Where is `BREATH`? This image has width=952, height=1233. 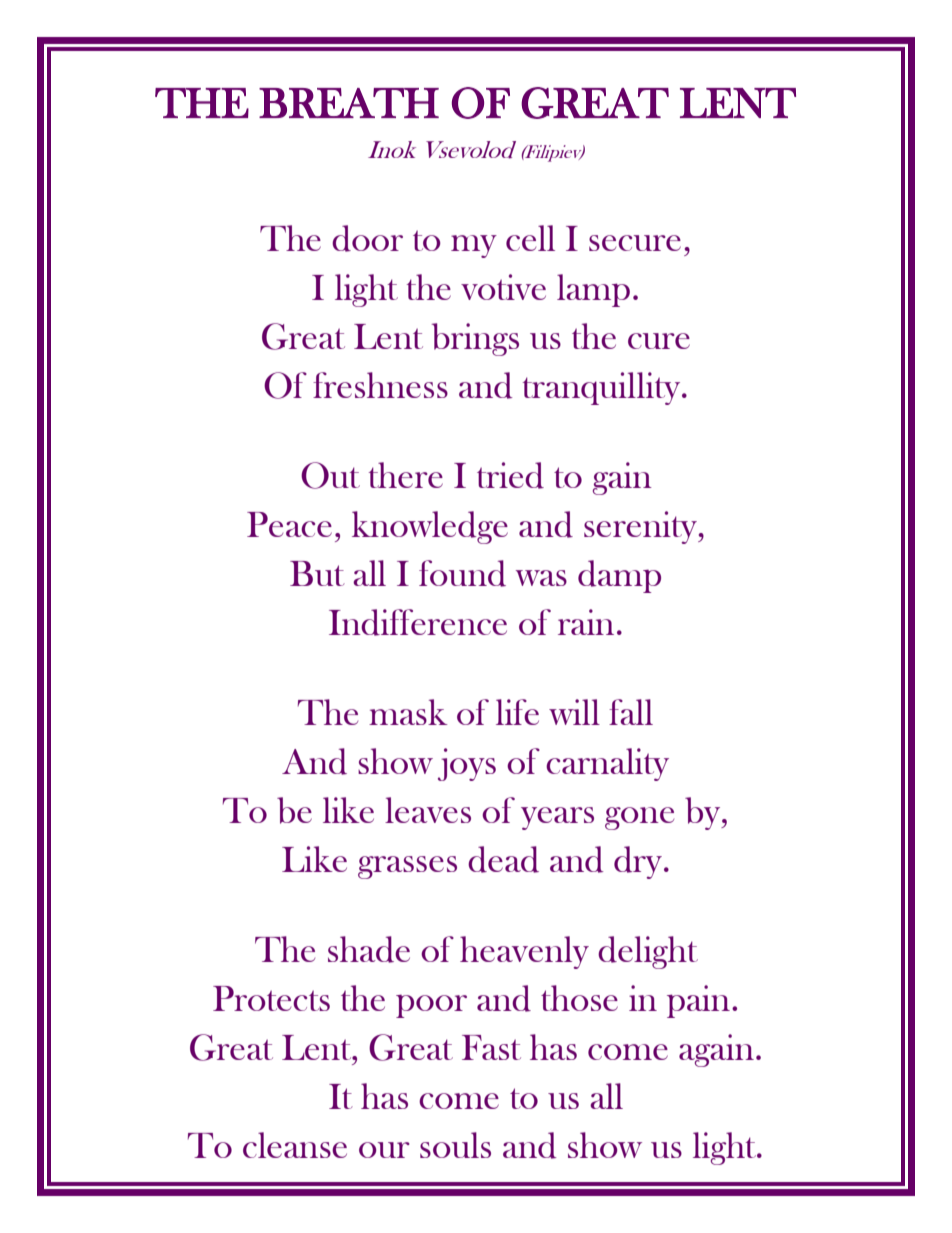
BREATH is located at coordinates (349, 103).
